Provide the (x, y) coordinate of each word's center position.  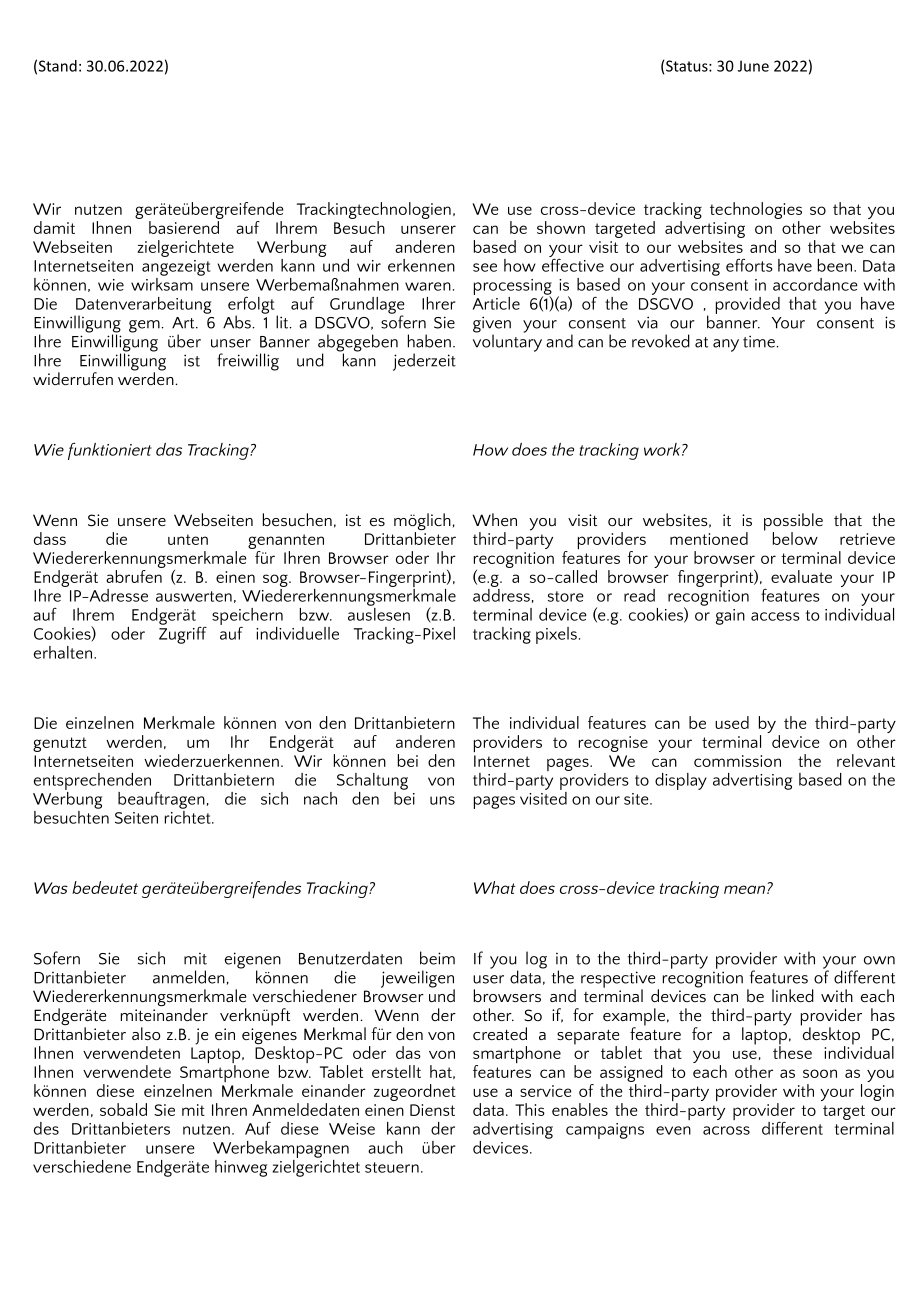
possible (793, 523)
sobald (123, 1109)
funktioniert (110, 451)
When (494, 519)
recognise (613, 744)
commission (737, 761)
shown (561, 227)
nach (320, 798)
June (753, 66)
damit (54, 227)
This (530, 1109)
